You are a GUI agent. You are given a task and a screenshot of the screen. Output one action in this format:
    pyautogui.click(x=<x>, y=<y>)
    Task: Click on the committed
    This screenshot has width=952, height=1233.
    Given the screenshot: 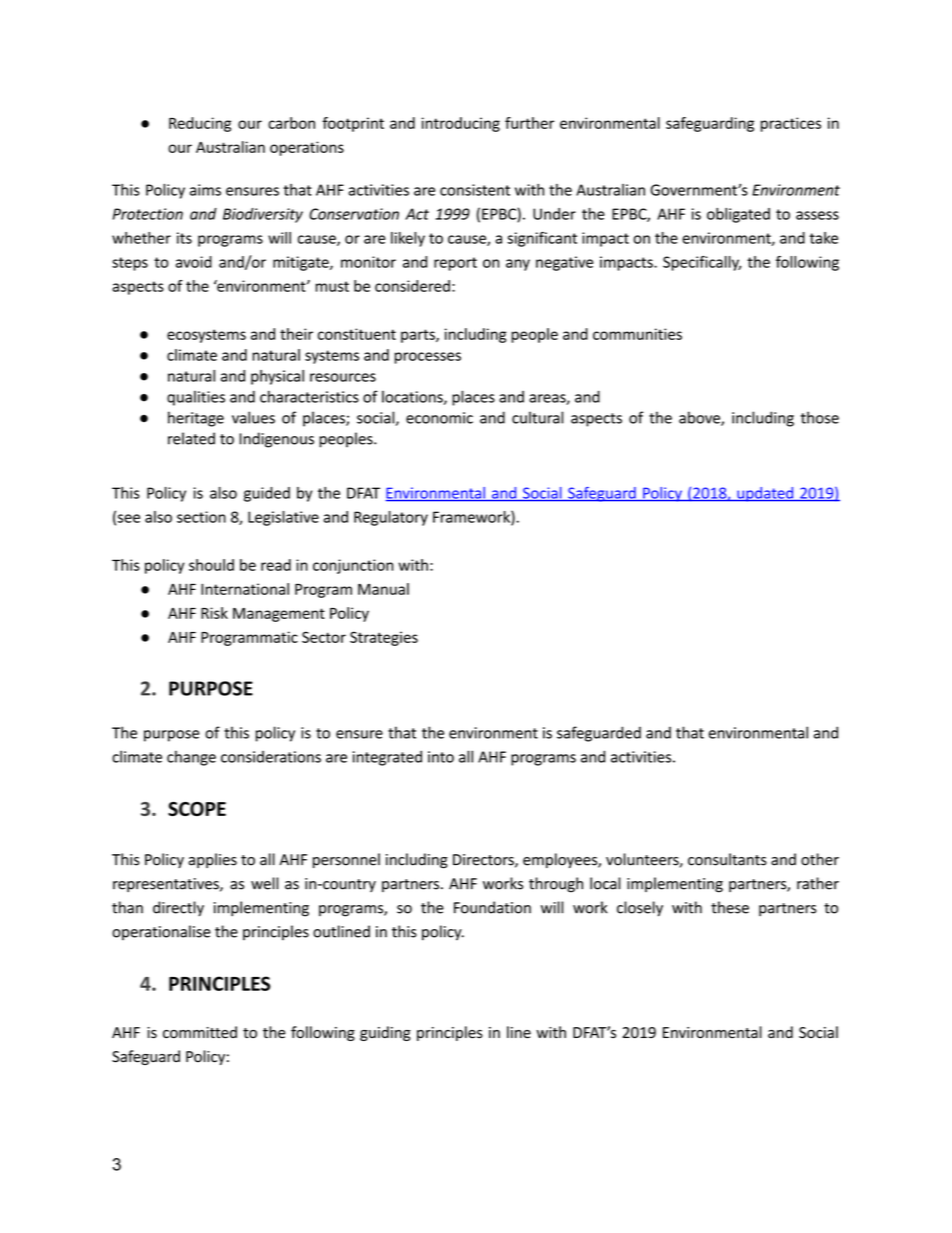 What is the action you would take?
    pyautogui.click(x=200, y=1032)
